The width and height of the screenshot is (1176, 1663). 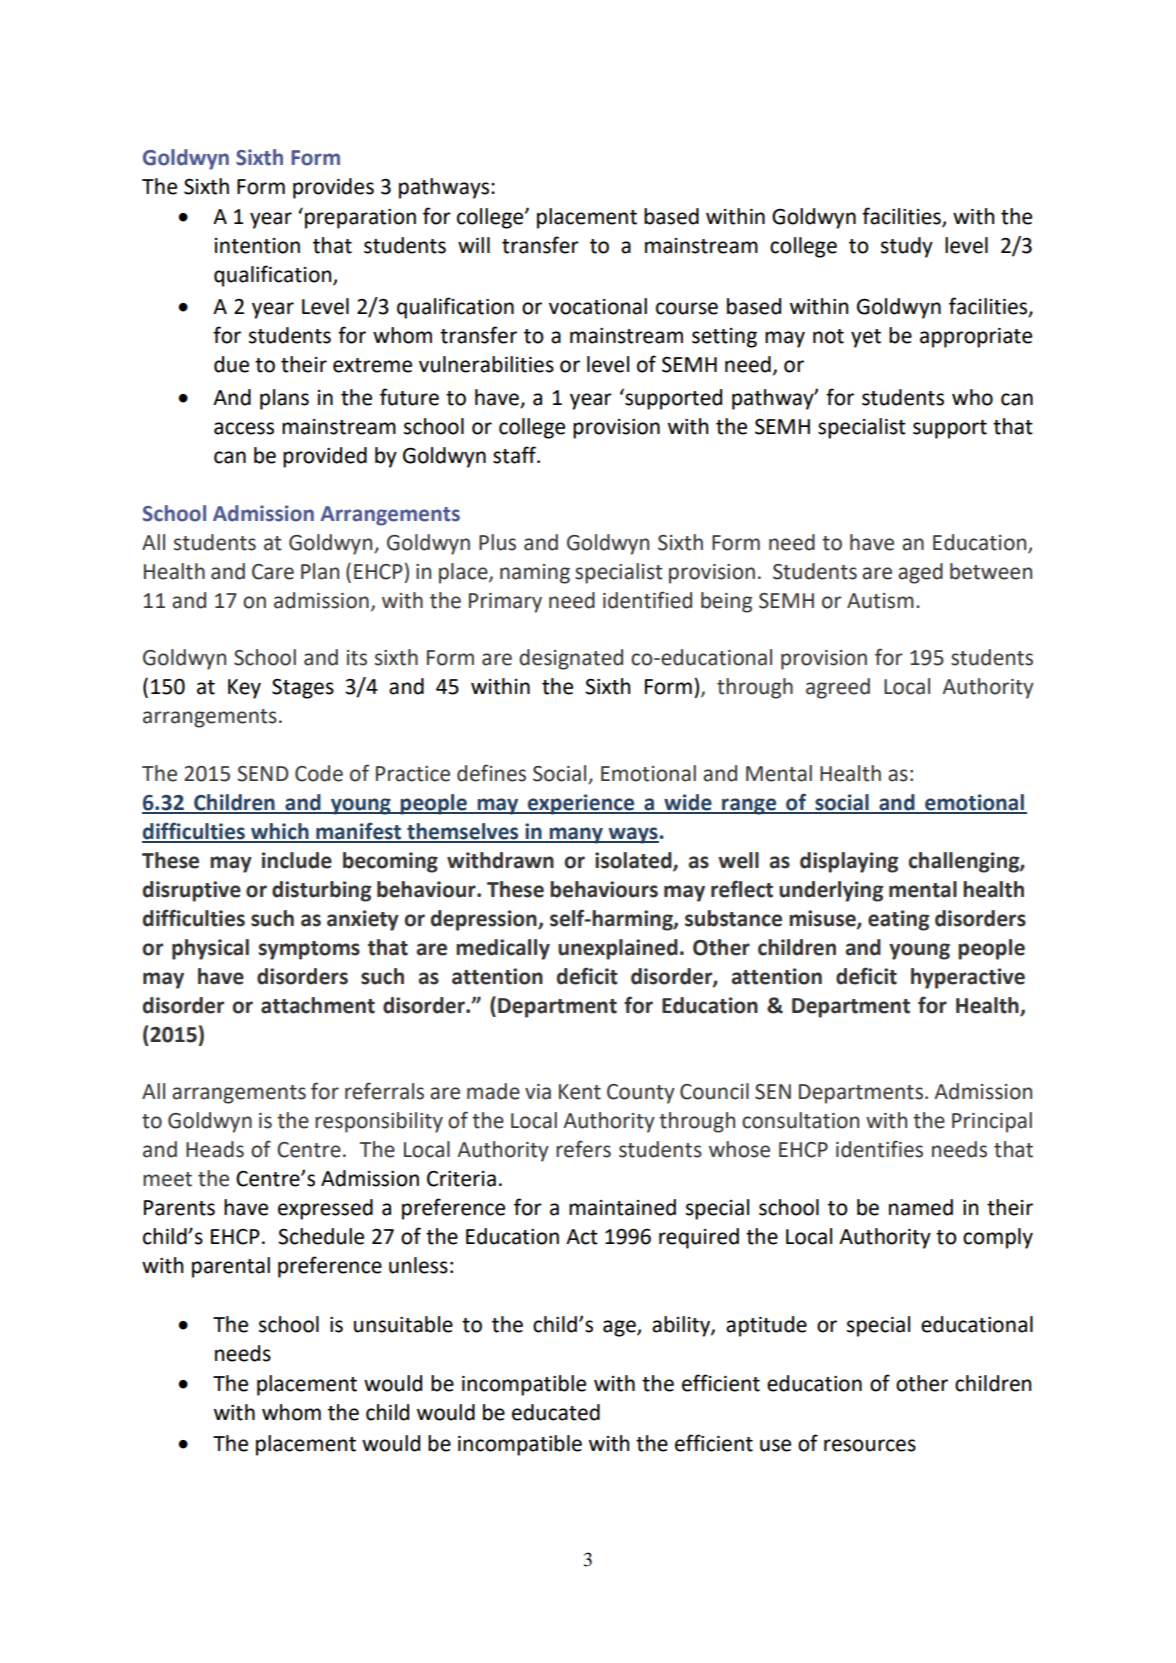 What do you see at coordinates (535, 574) in the screenshot?
I see `naming` at bounding box center [535, 574].
